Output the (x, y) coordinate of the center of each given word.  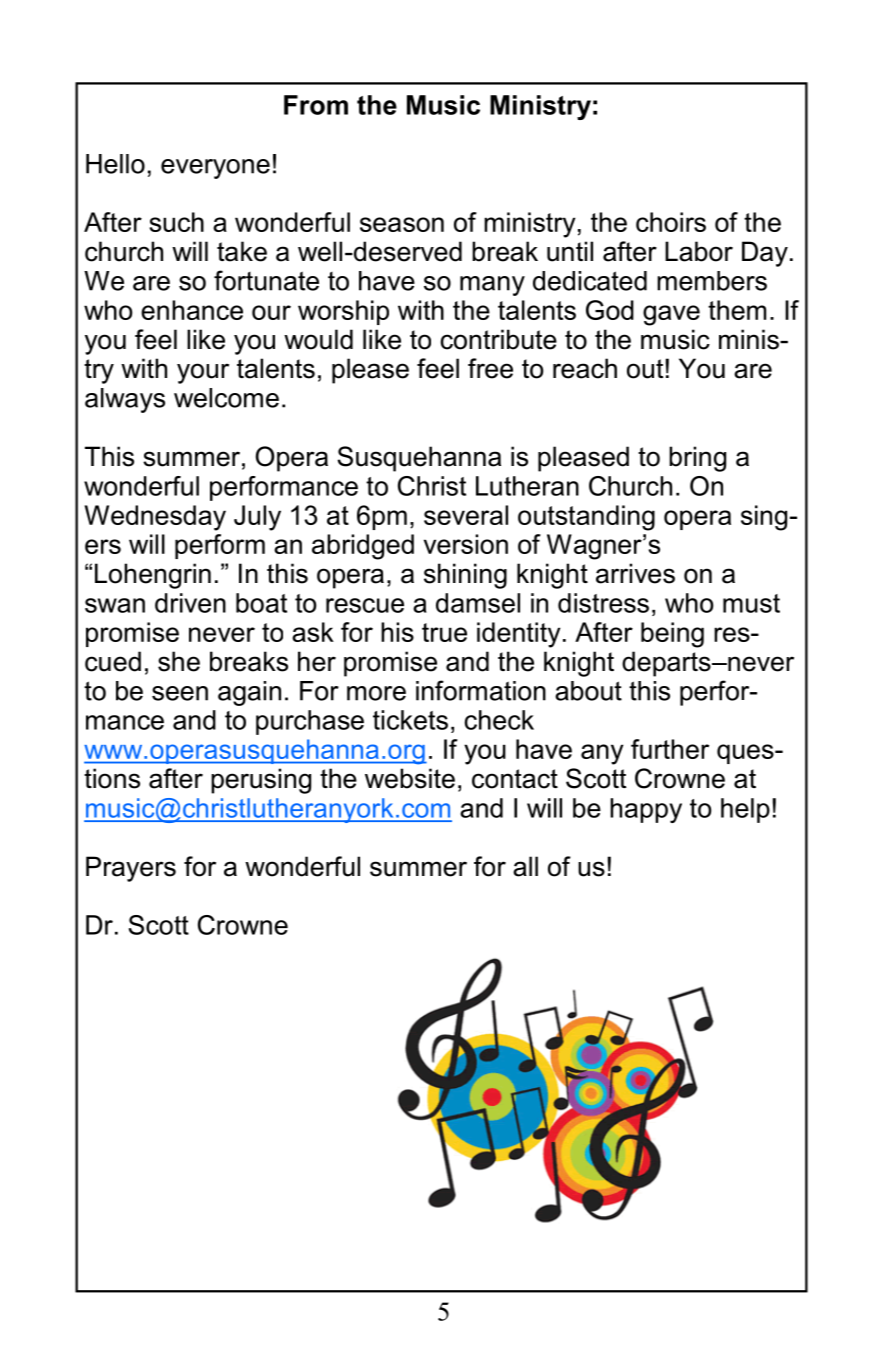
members (712, 281)
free (490, 368)
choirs (671, 222)
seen (180, 693)
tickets (410, 720)
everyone (215, 169)
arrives (635, 573)
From (316, 105)
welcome (226, 398)
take (242, 251)
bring (697, 459)
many (492, 286)
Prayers (131, 869)
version (466, 544)
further (670, 749)
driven (190, 603)
